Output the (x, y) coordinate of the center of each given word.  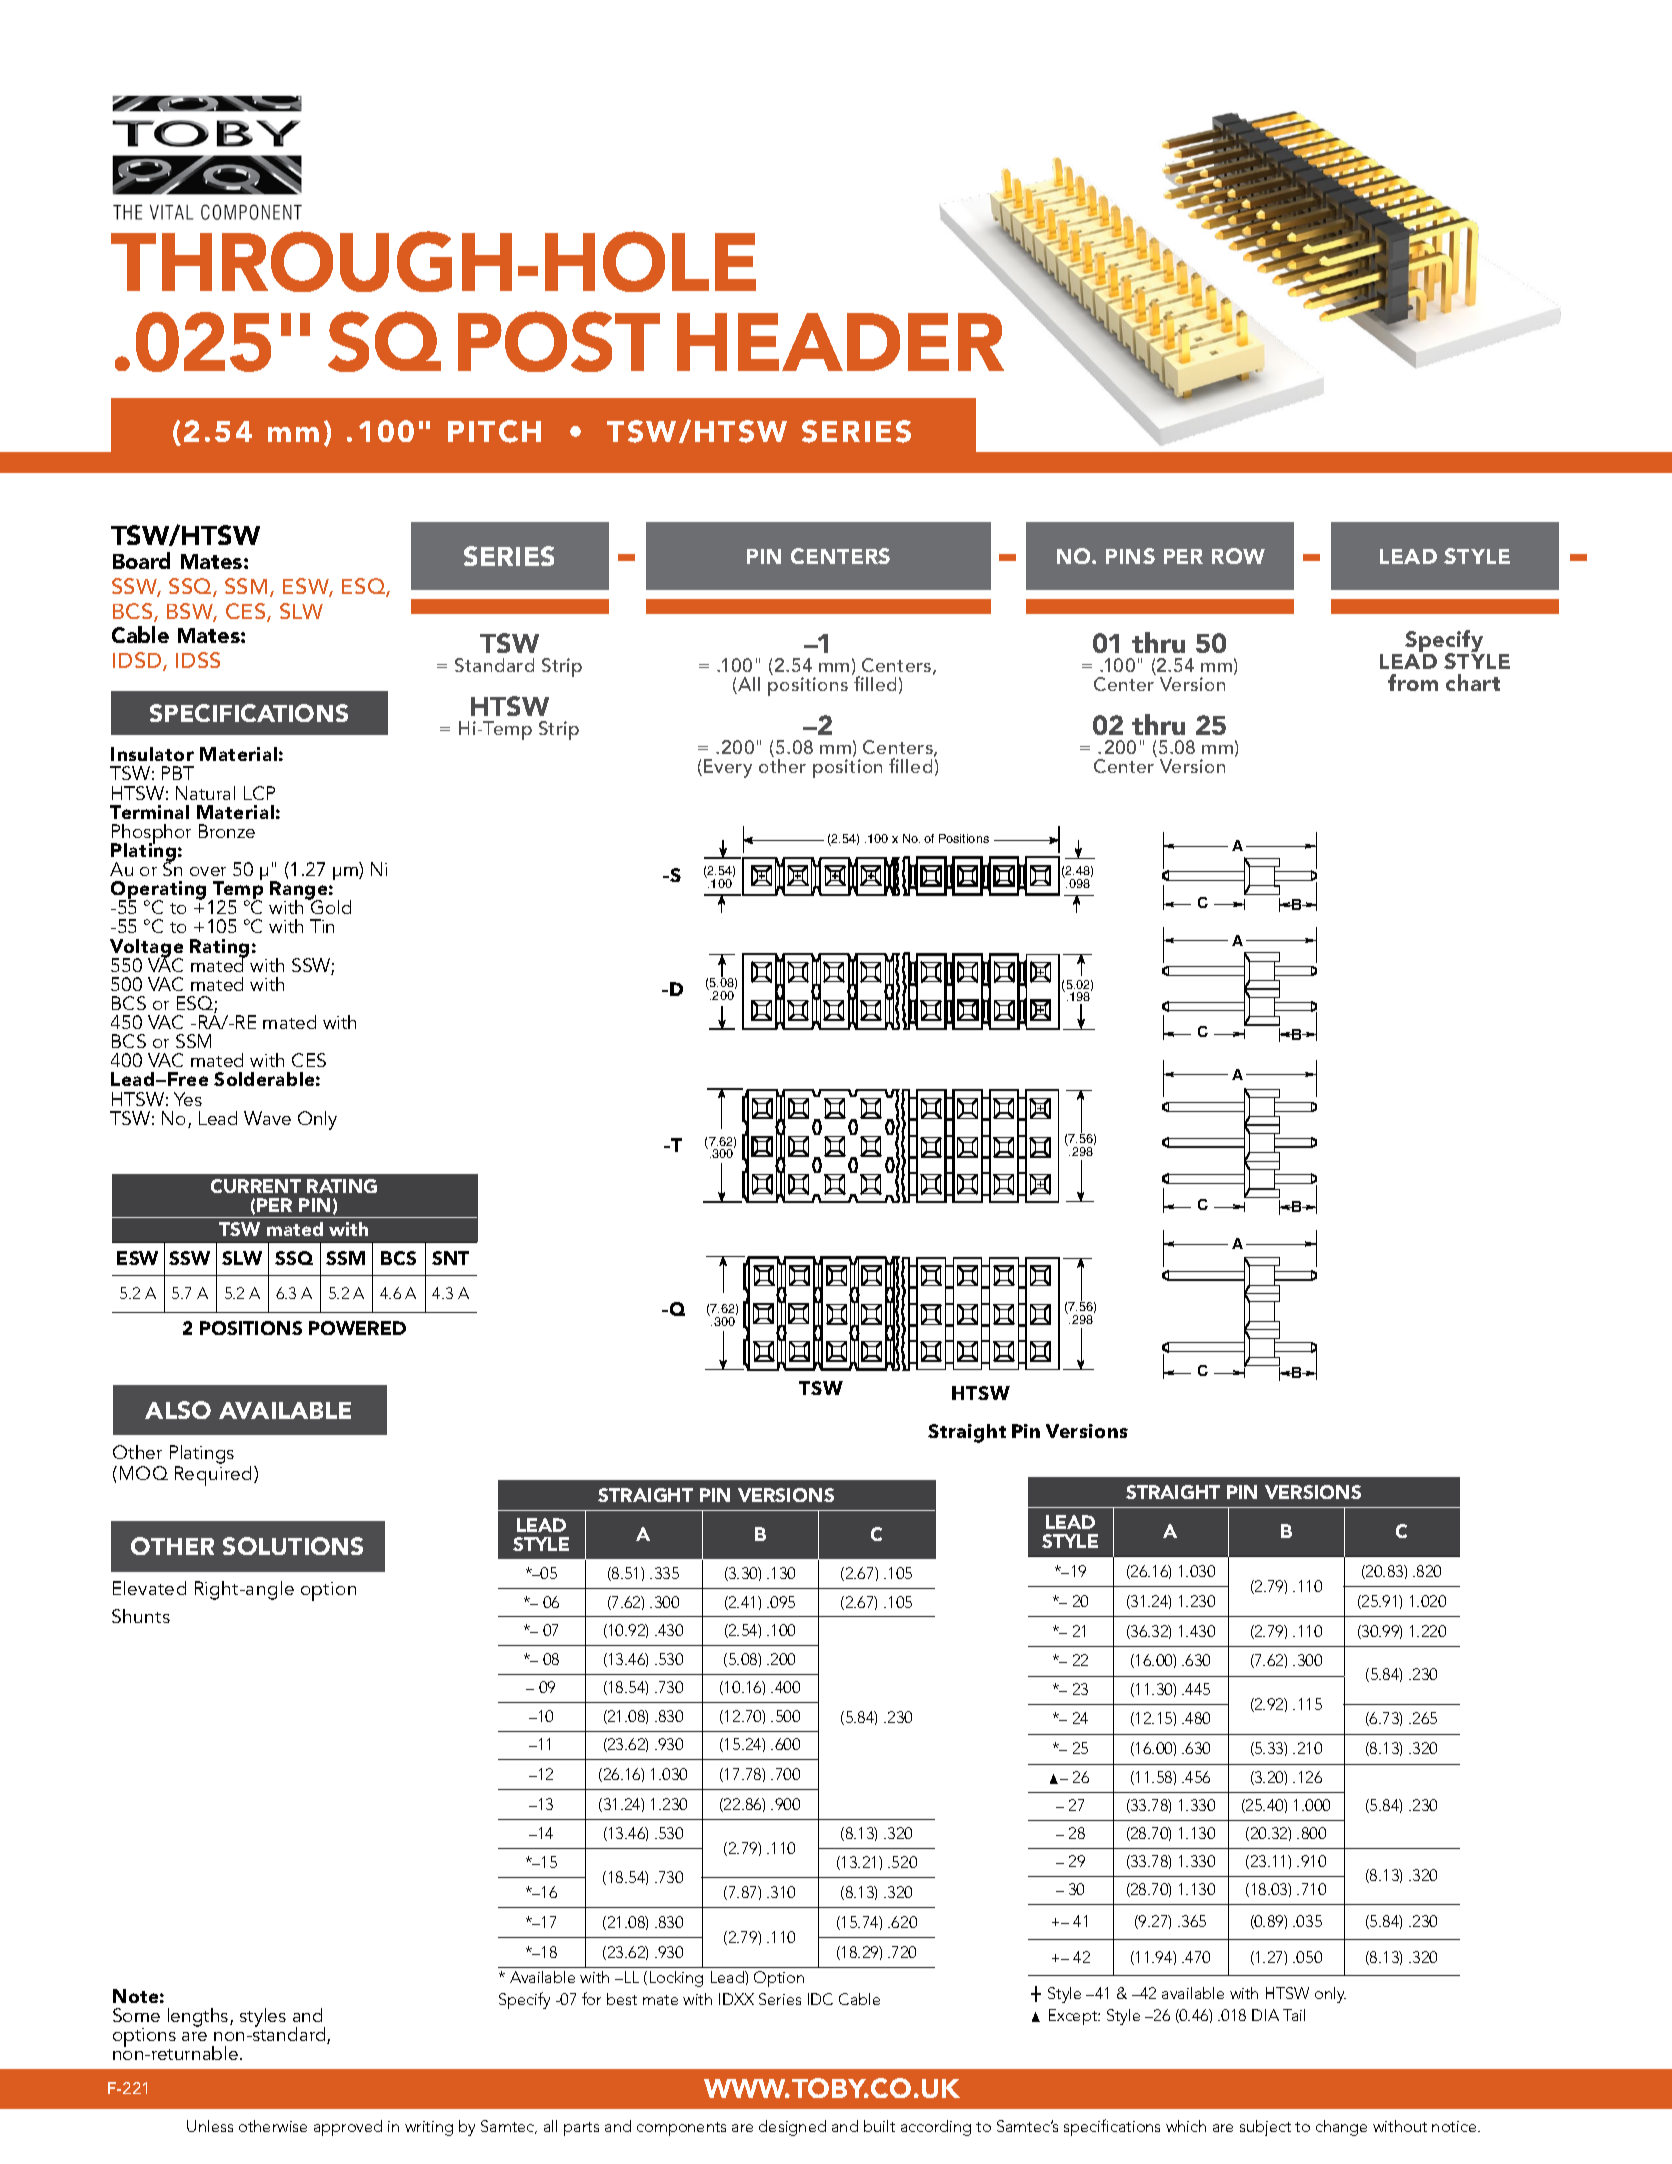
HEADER (840, 342)
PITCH (494, 431)
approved (348, 2128)
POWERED (357, 1328)
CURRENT (256, 1186)
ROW (1238, 556)
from (1413, 682)
